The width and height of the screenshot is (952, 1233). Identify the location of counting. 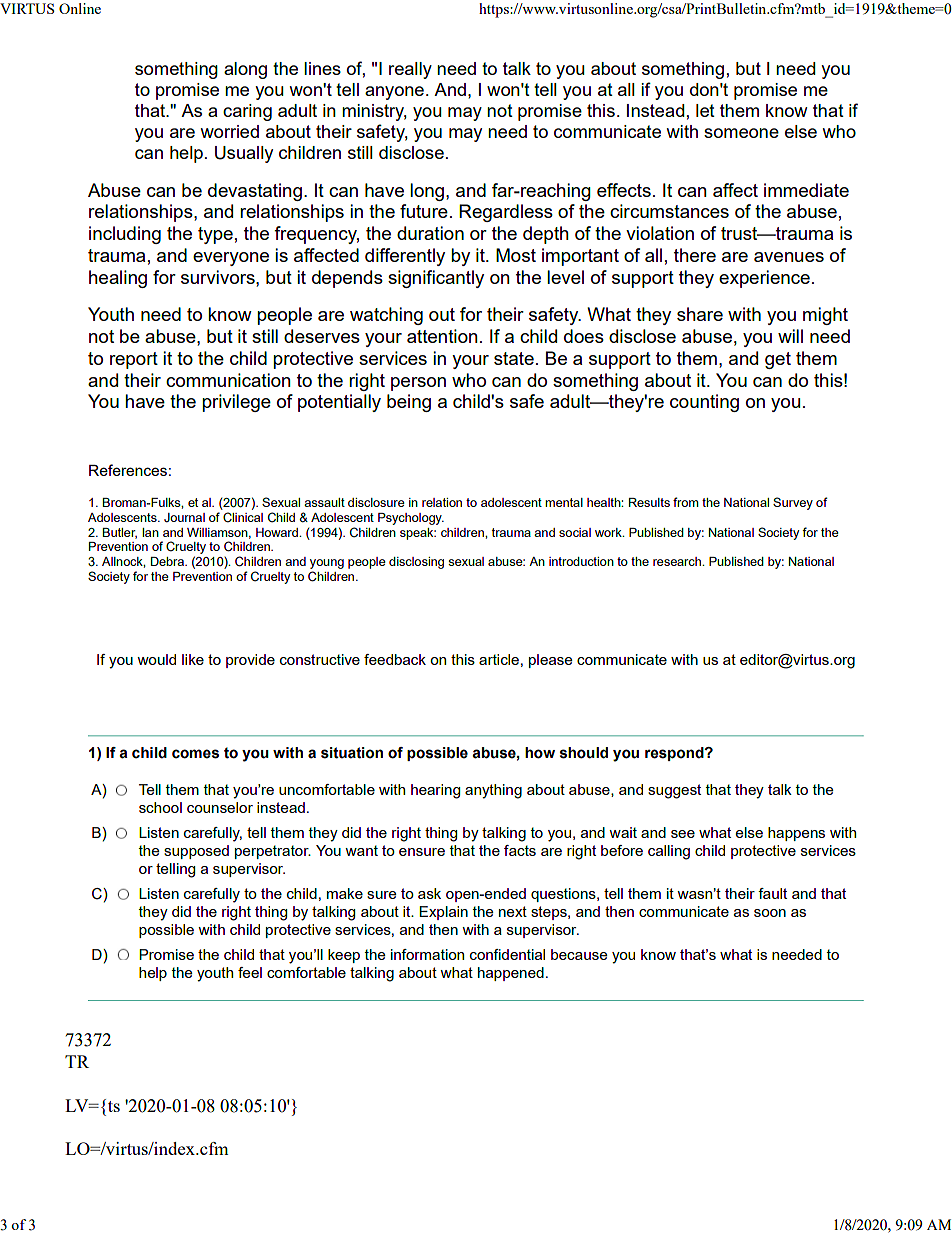
(704, 403).
